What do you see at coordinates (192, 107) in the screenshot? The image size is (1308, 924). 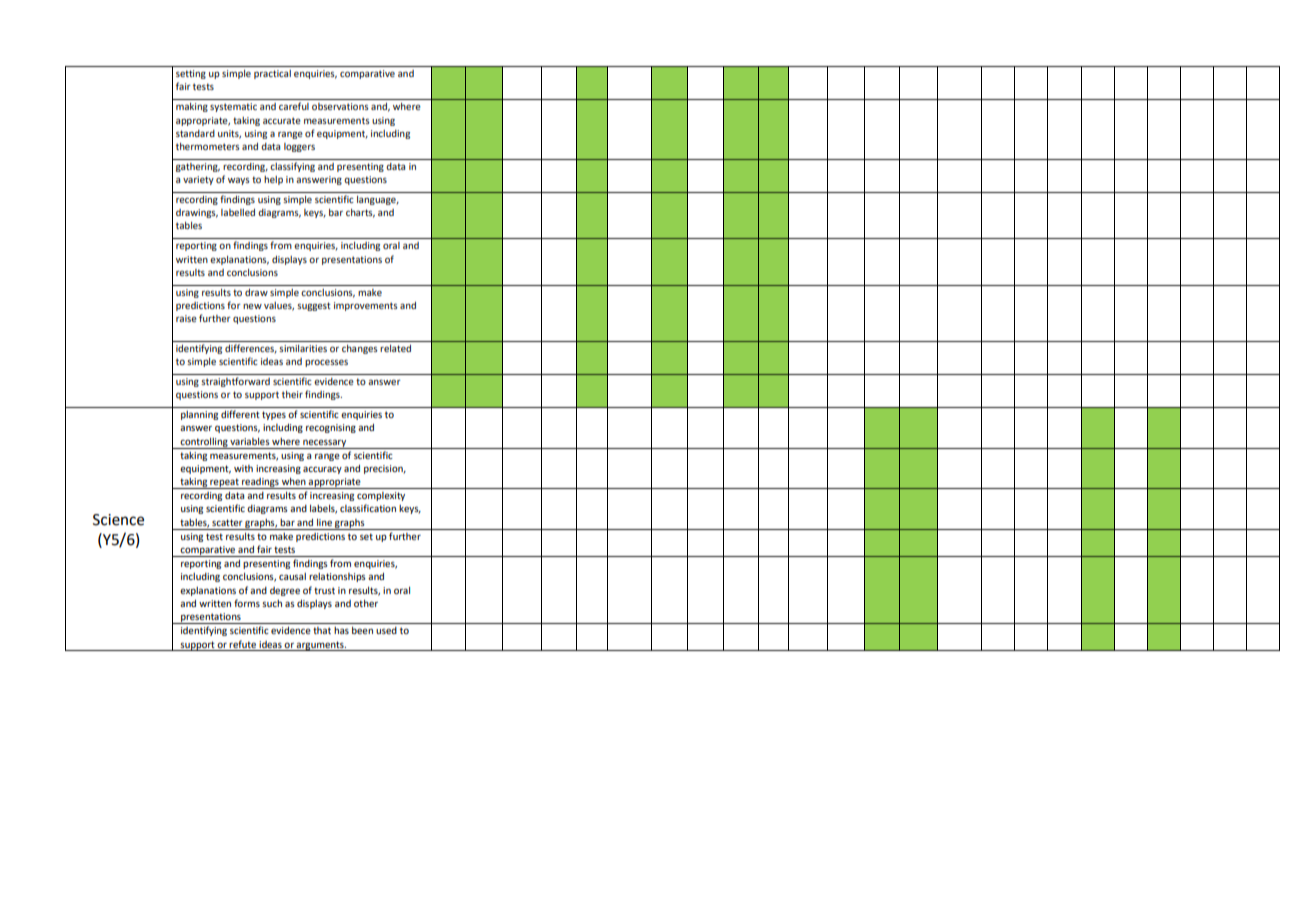 I see `making` at bounding box center [192, 107].
